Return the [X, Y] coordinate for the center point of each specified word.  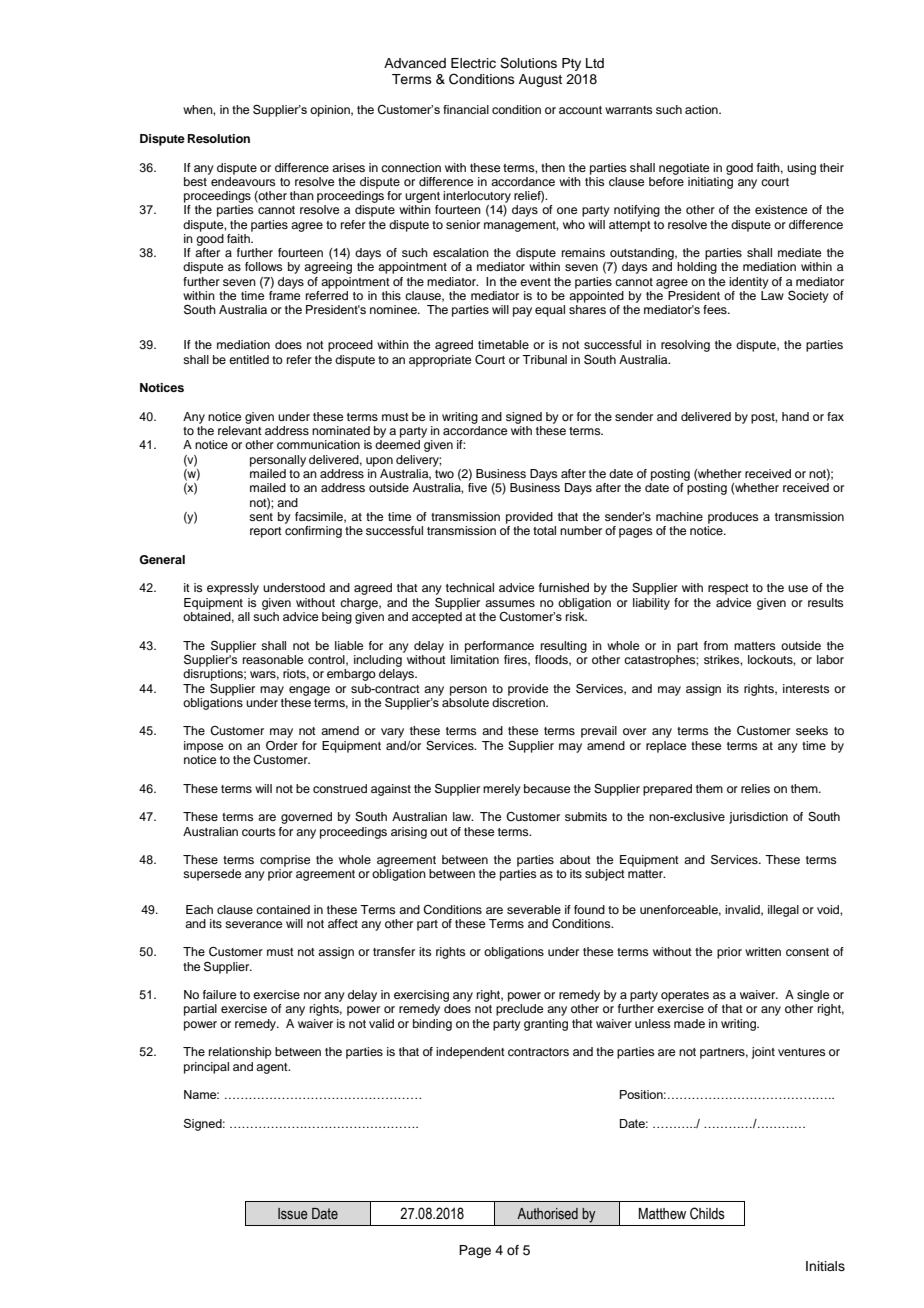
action [702, 109]
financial [466, 109]
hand [795, 416]
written [763, 951]
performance [499, 647]
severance [253, 924]
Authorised [547, 1214]
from [716, 645]
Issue [293, 1213]
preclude [519, 1010]
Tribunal [544, 359]
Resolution [219, 138]
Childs [707, 1213]
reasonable [273, 659]
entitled [249, 359]
